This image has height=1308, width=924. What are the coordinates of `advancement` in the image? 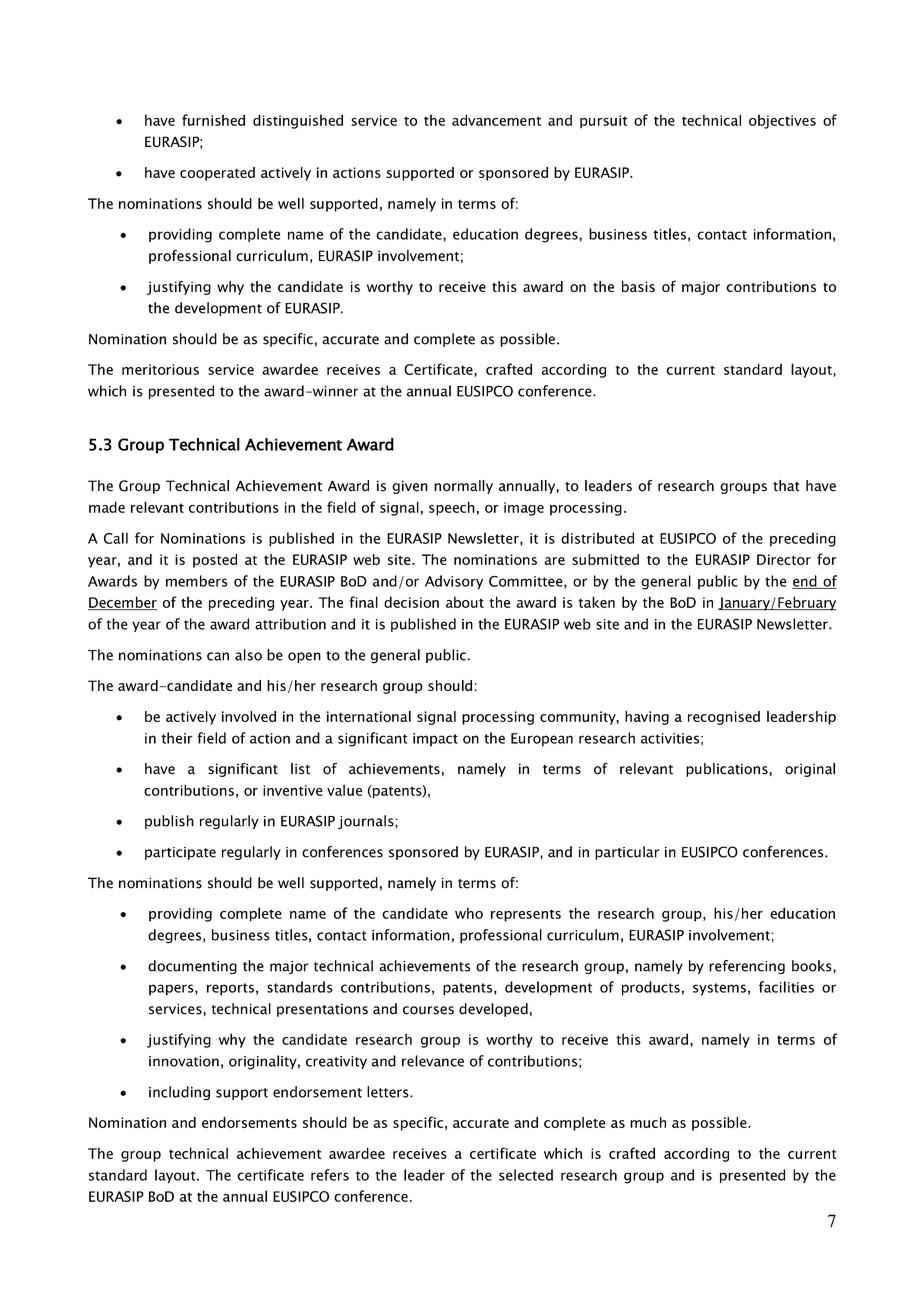 It's located at (496, 120).
